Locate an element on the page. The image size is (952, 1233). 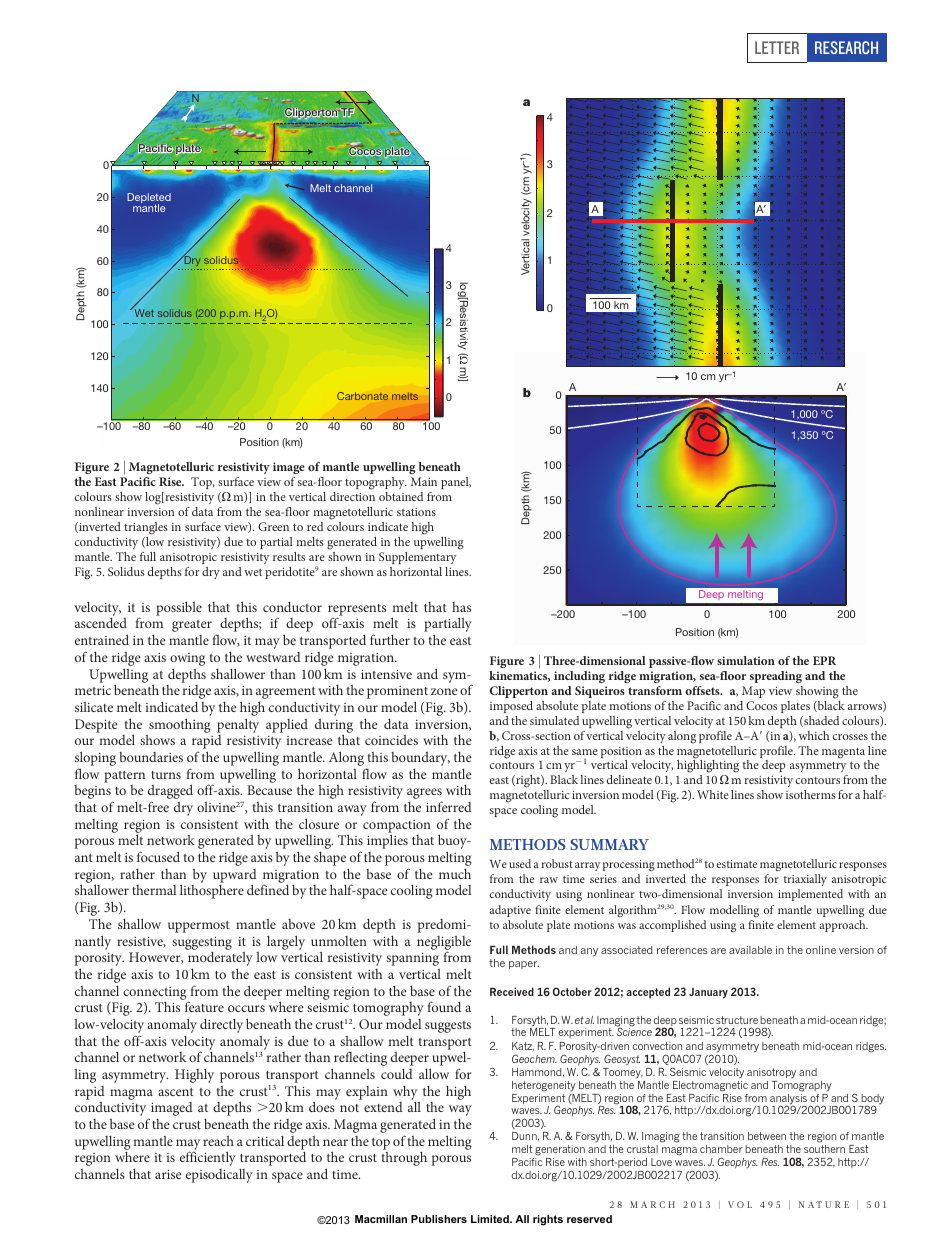
episodically is located at coordinates (219, 1176).
